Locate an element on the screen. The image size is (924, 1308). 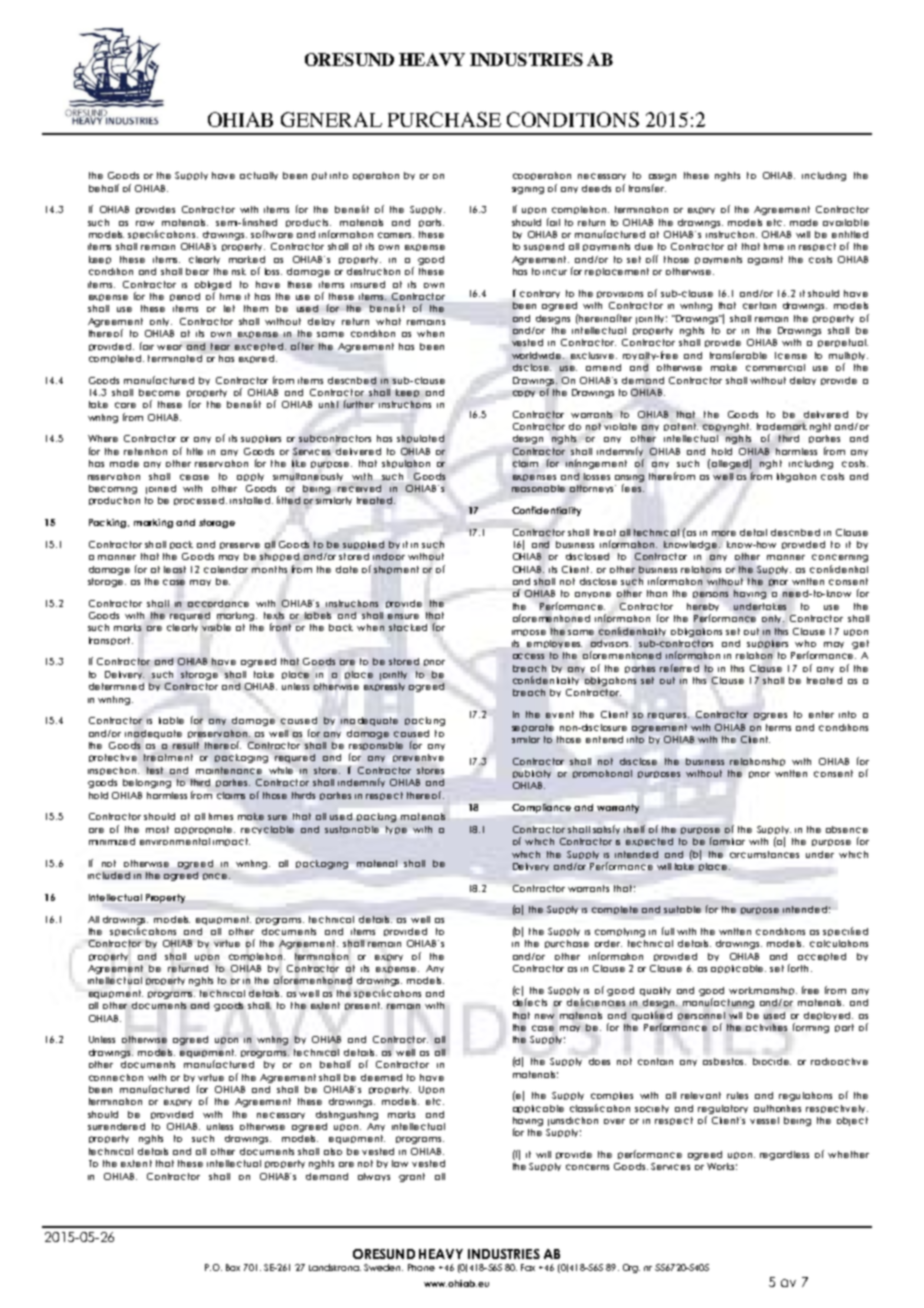
agrees is located at coordinates (770, 716).
